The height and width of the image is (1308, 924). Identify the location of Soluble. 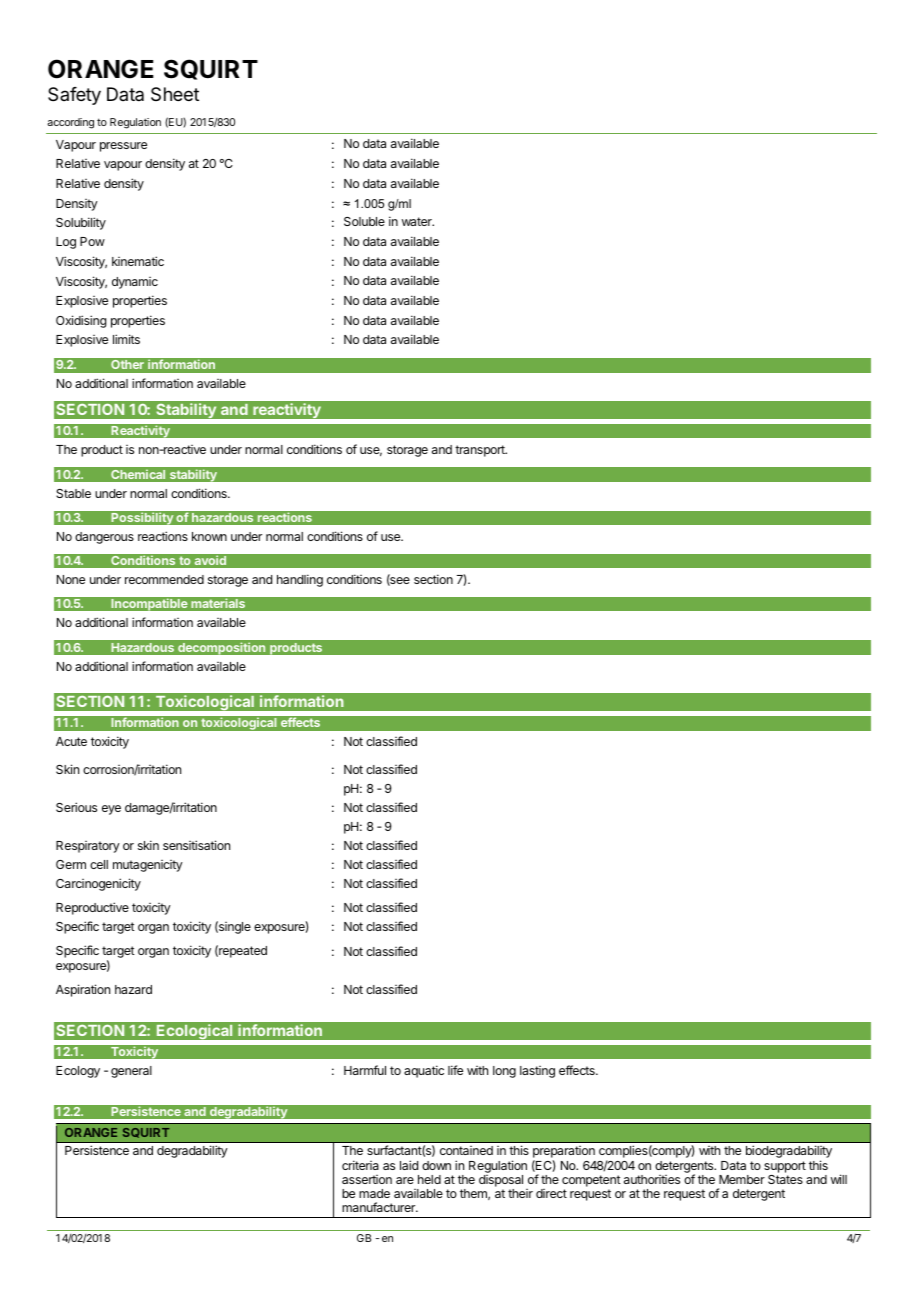
(364, 221).
